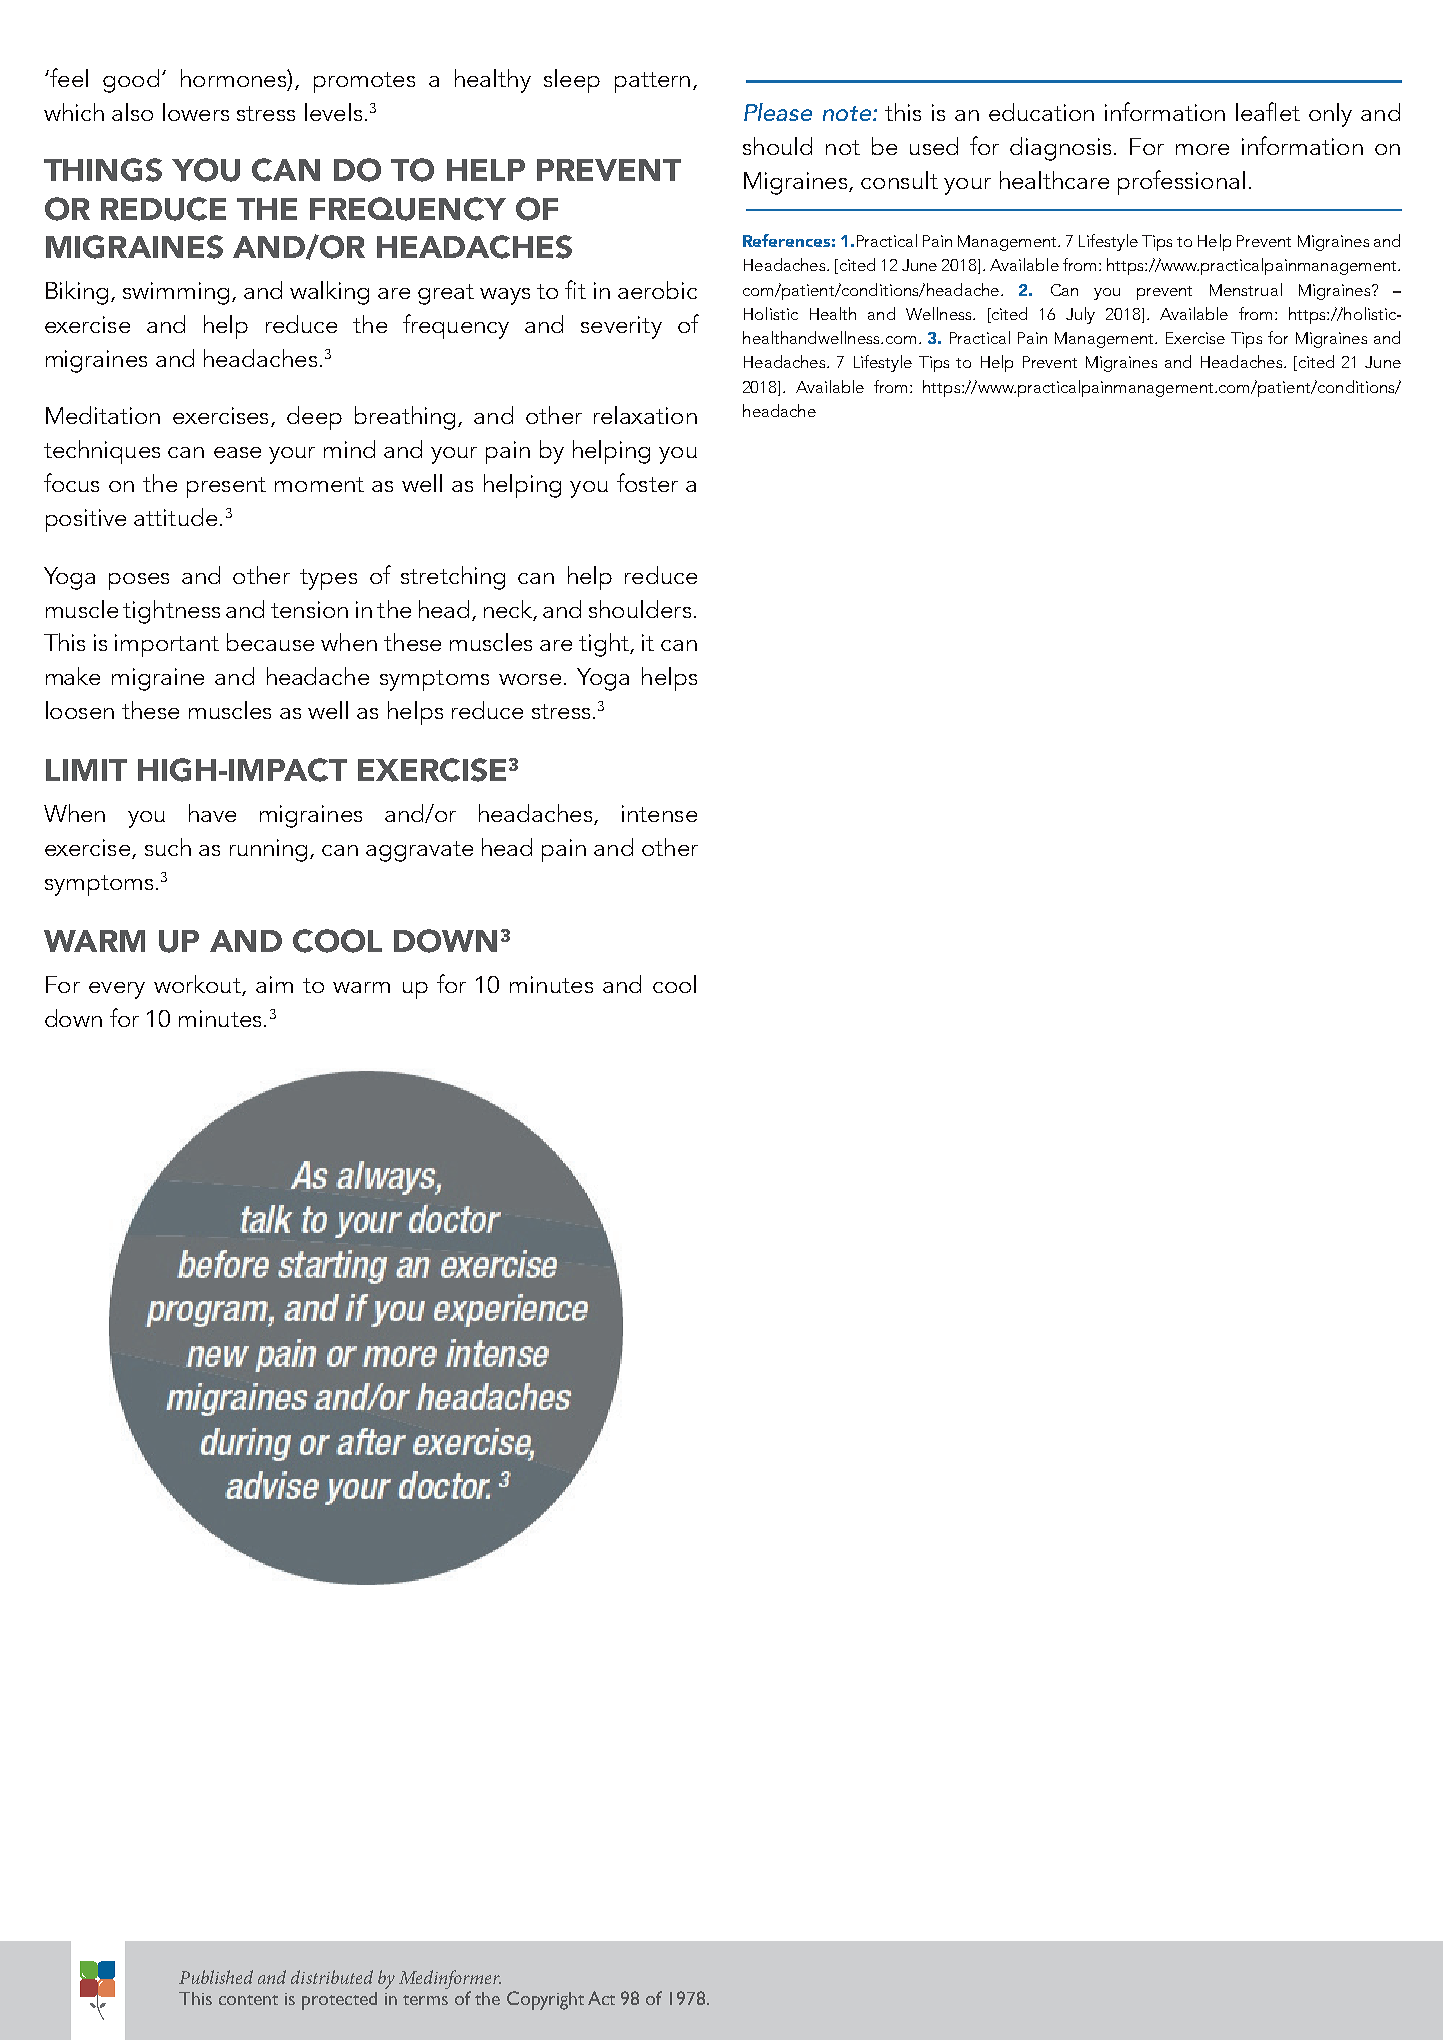 The width and height of the screenshot is (1443, 2040). What do you see at coordinates (659, 813) in the screenshot?
I see `intense` at bounding box center [659, 813].
